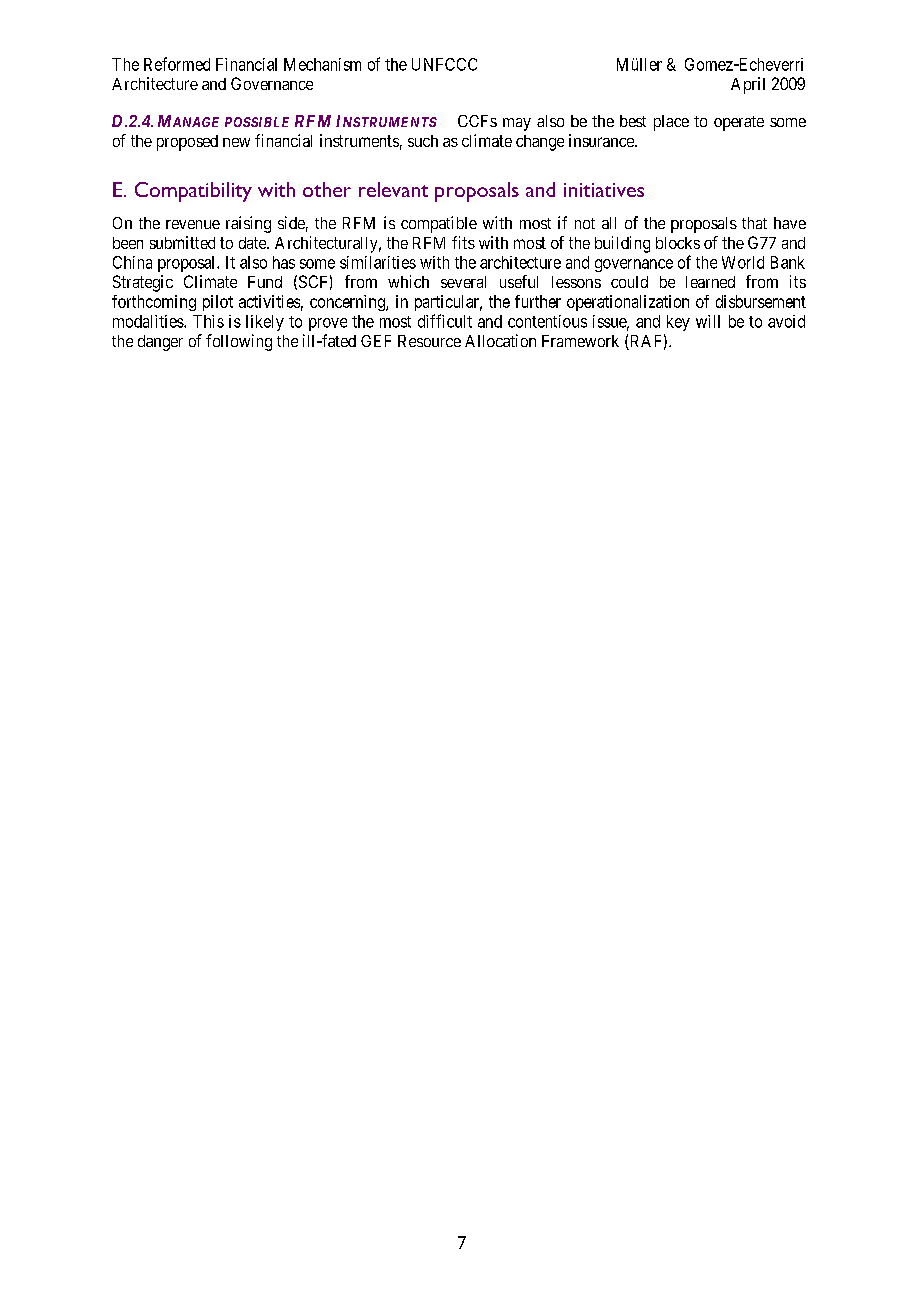  Describe the element at coordinates (429, 341) in the screenshot. I see `Resource` at that location.
